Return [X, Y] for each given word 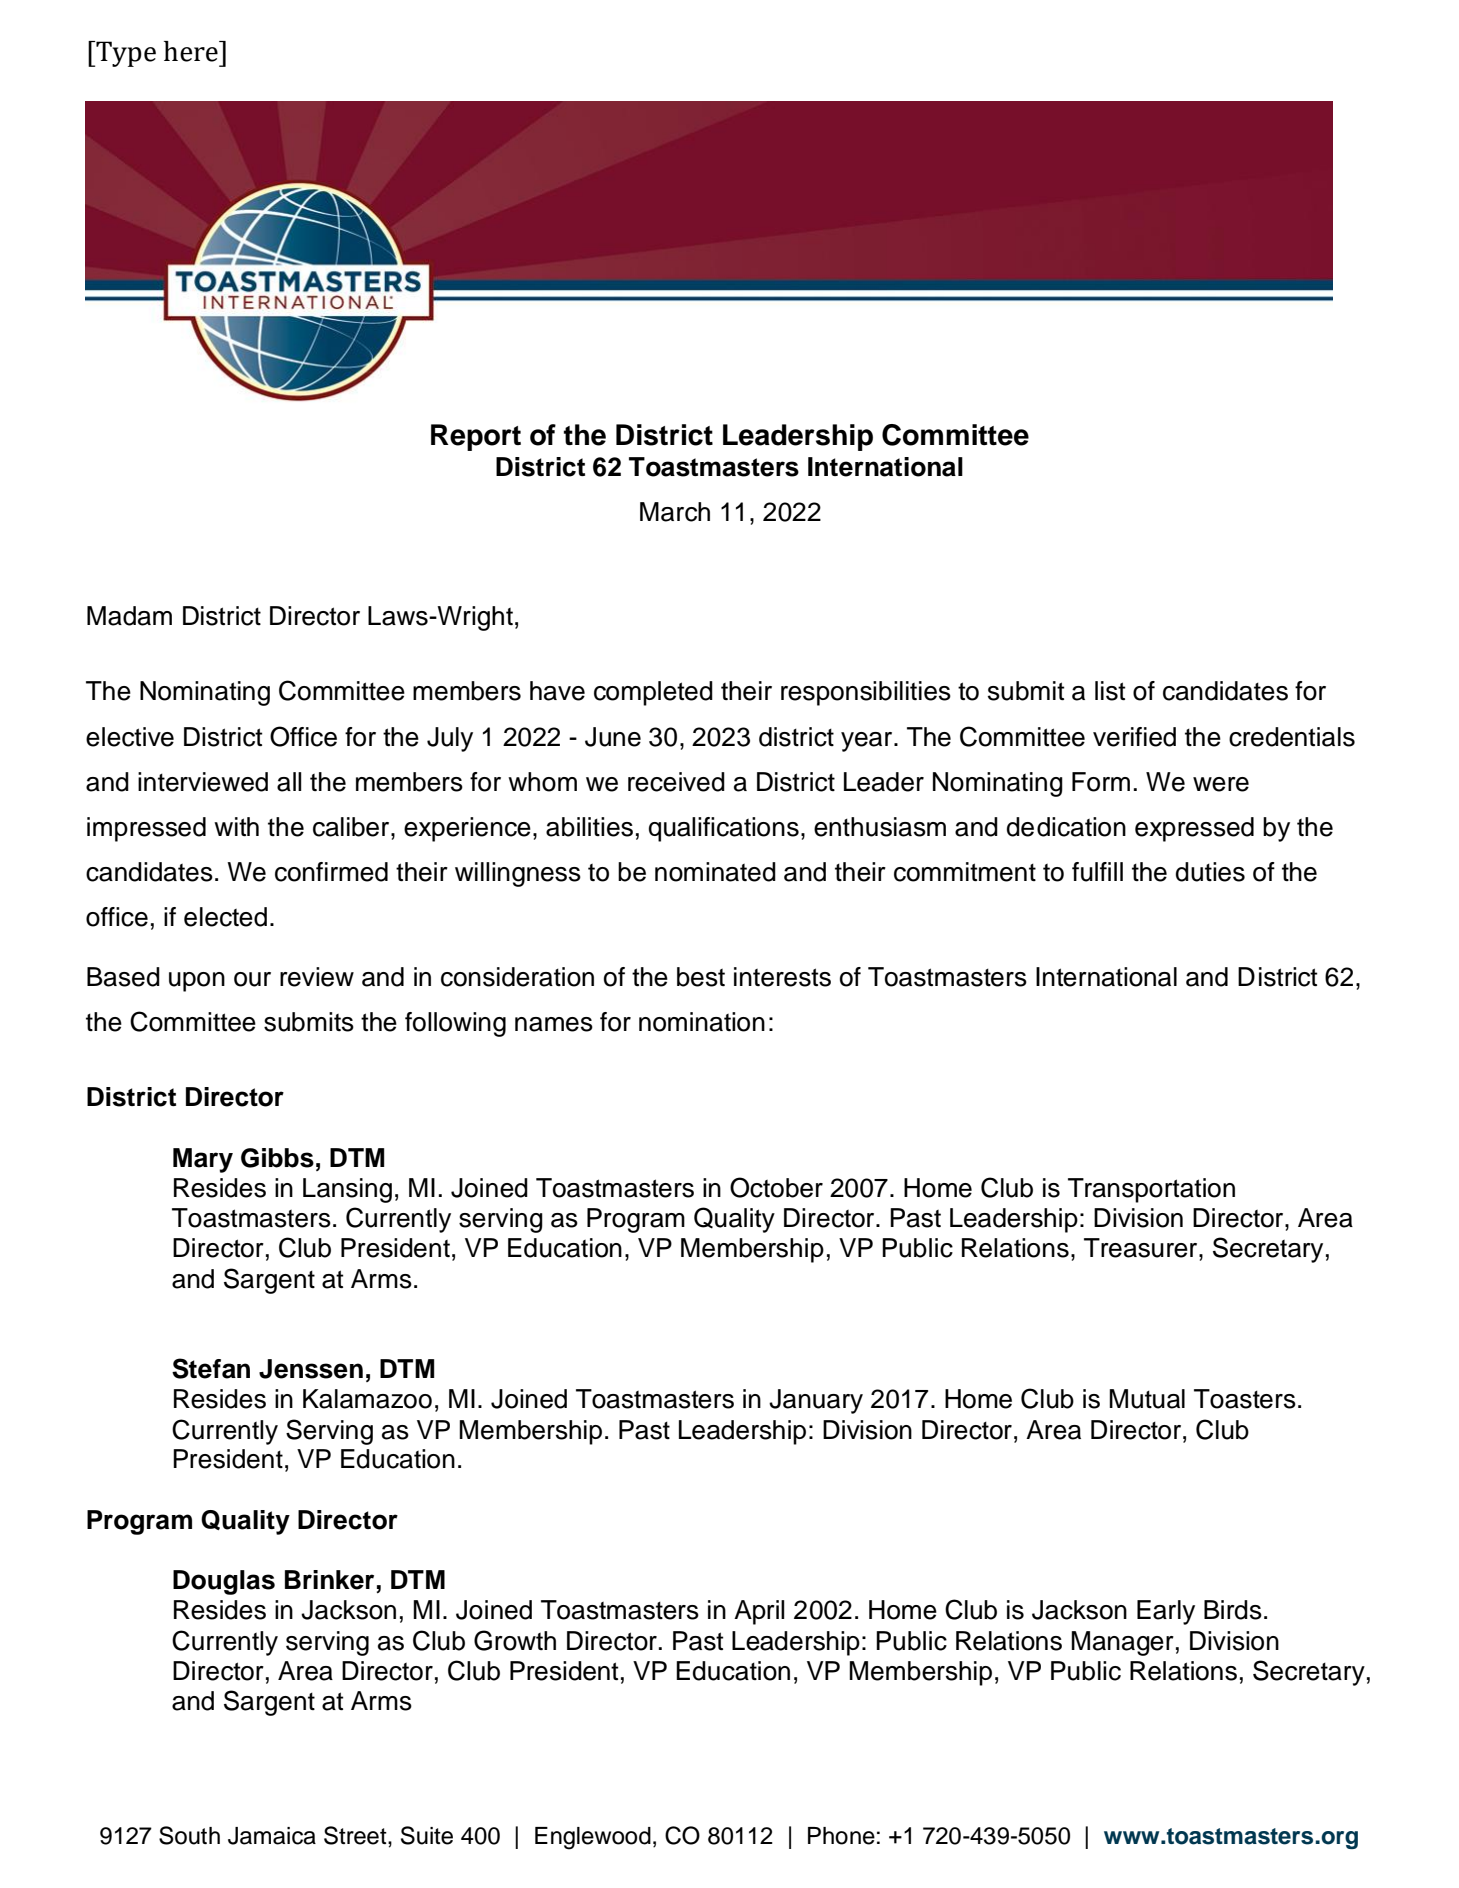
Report [476, 437]
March [675, 512]
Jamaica [272, 1836]
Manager [1122, 1643]
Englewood [593, 1838]
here [192, 51]
